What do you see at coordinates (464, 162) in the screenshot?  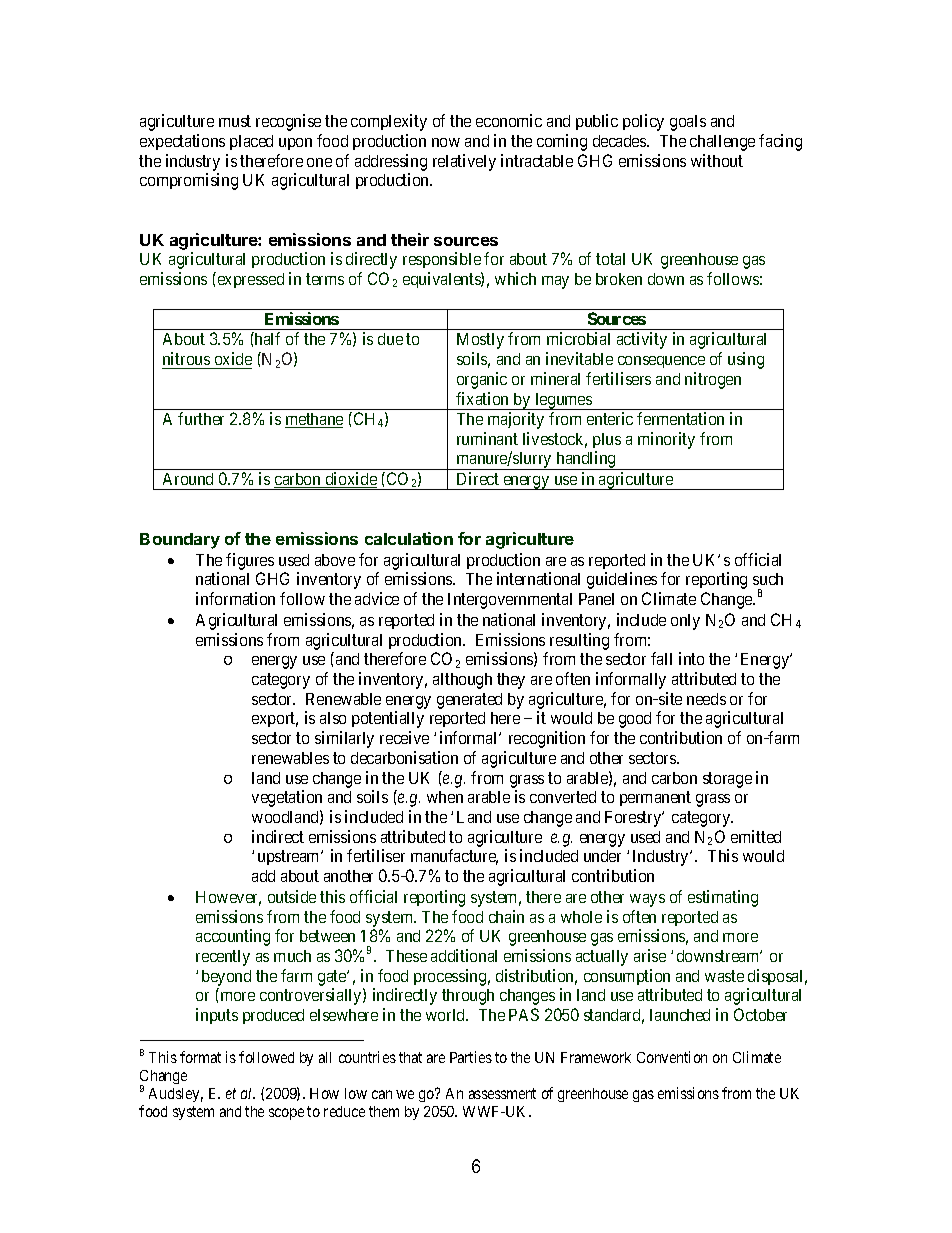 I see `relatively` at bounding box center [464, 162].
